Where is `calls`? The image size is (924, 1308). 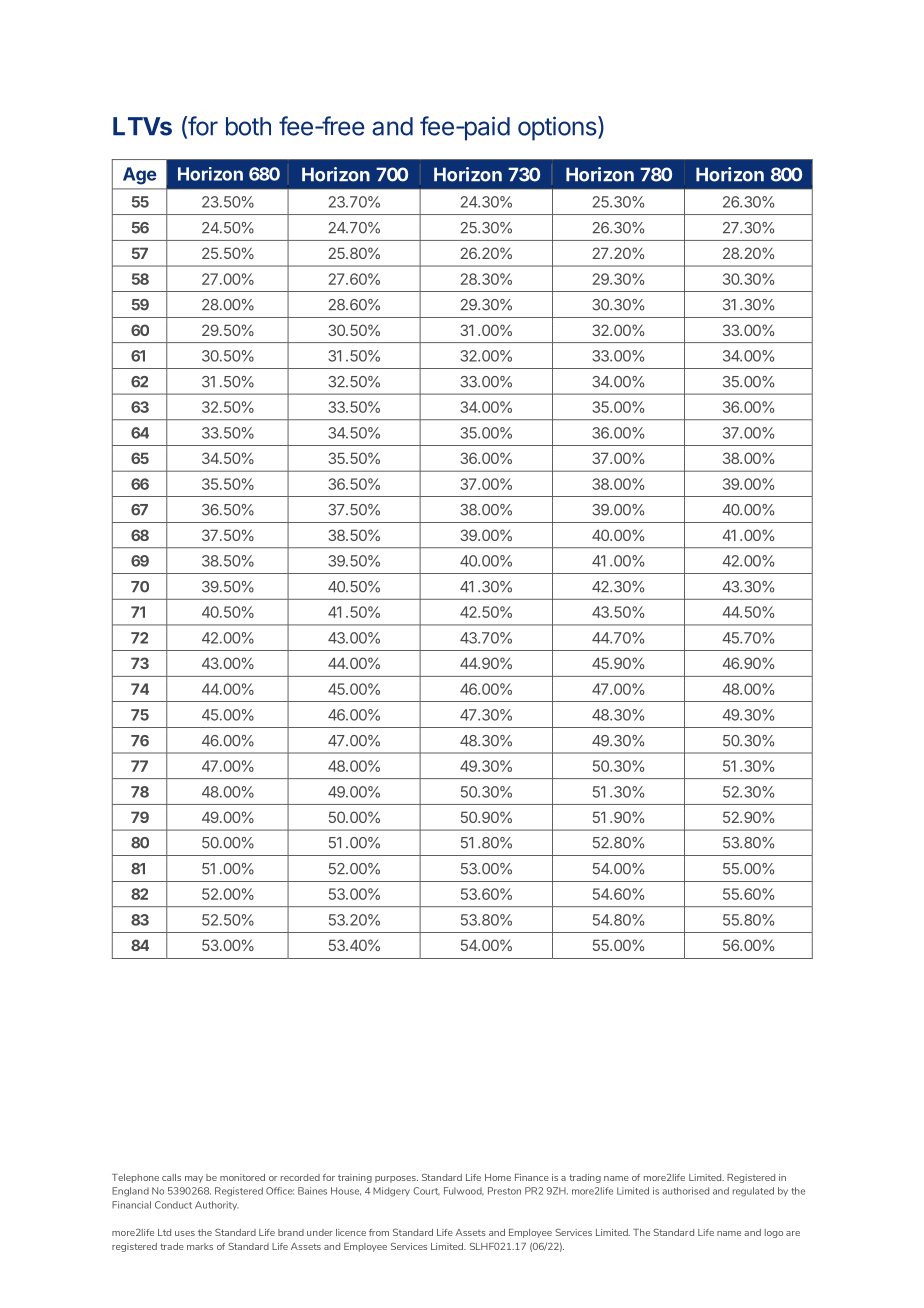 calls is located at coordinates (171, 1177).
